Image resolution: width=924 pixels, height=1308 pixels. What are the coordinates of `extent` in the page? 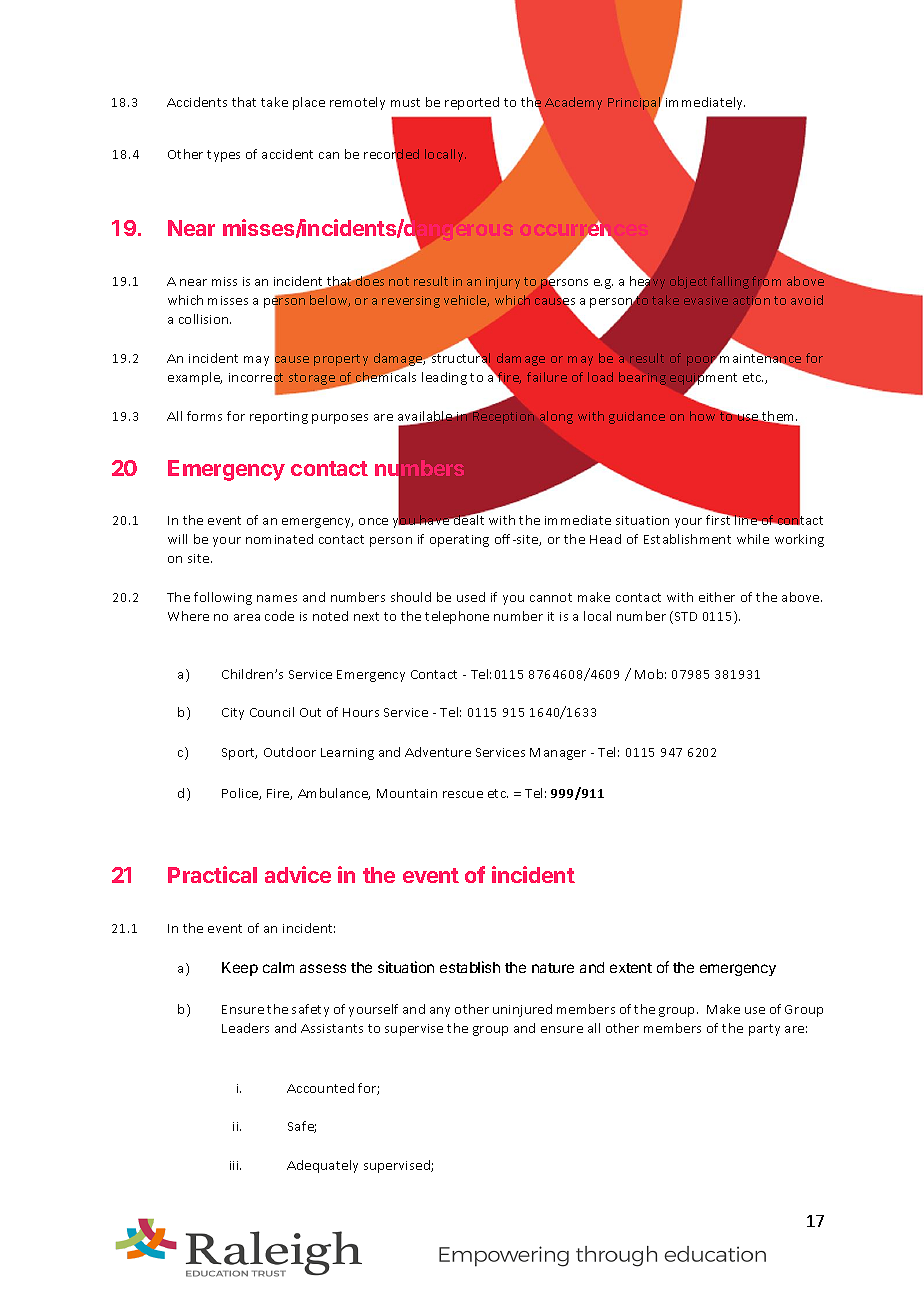 It's located at (631, 968).
